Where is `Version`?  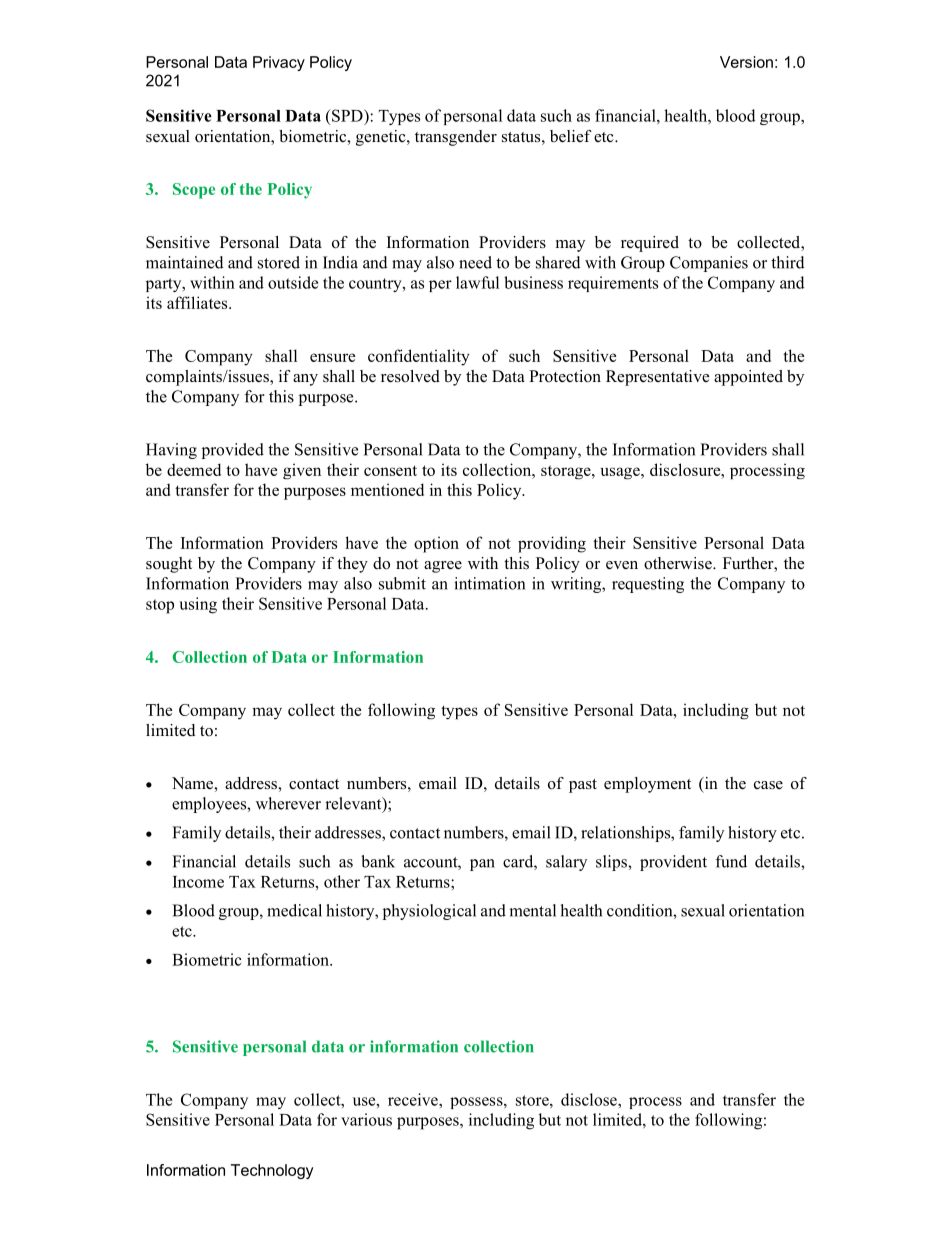
Version is located at coordinates (746, 62).
